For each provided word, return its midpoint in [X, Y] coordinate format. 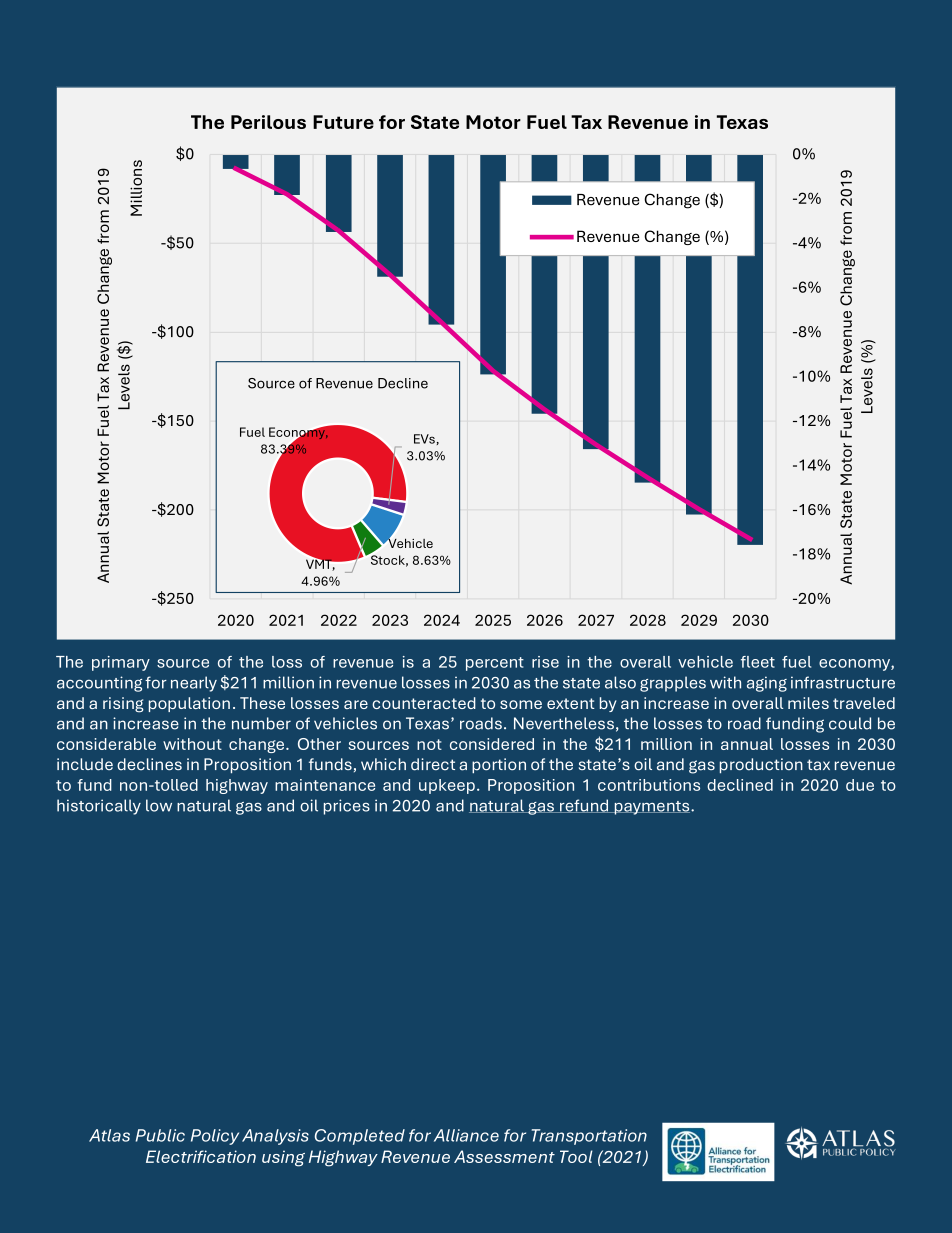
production [761, 766]
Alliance [466, 1135]
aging [767, 684]
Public [160, 1135]
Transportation [589, 1137]
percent [495, 664]
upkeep [447, 786]
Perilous [268, 122]
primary [121, 663]
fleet [758, 662]
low [159, 805]
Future [343, 122]
